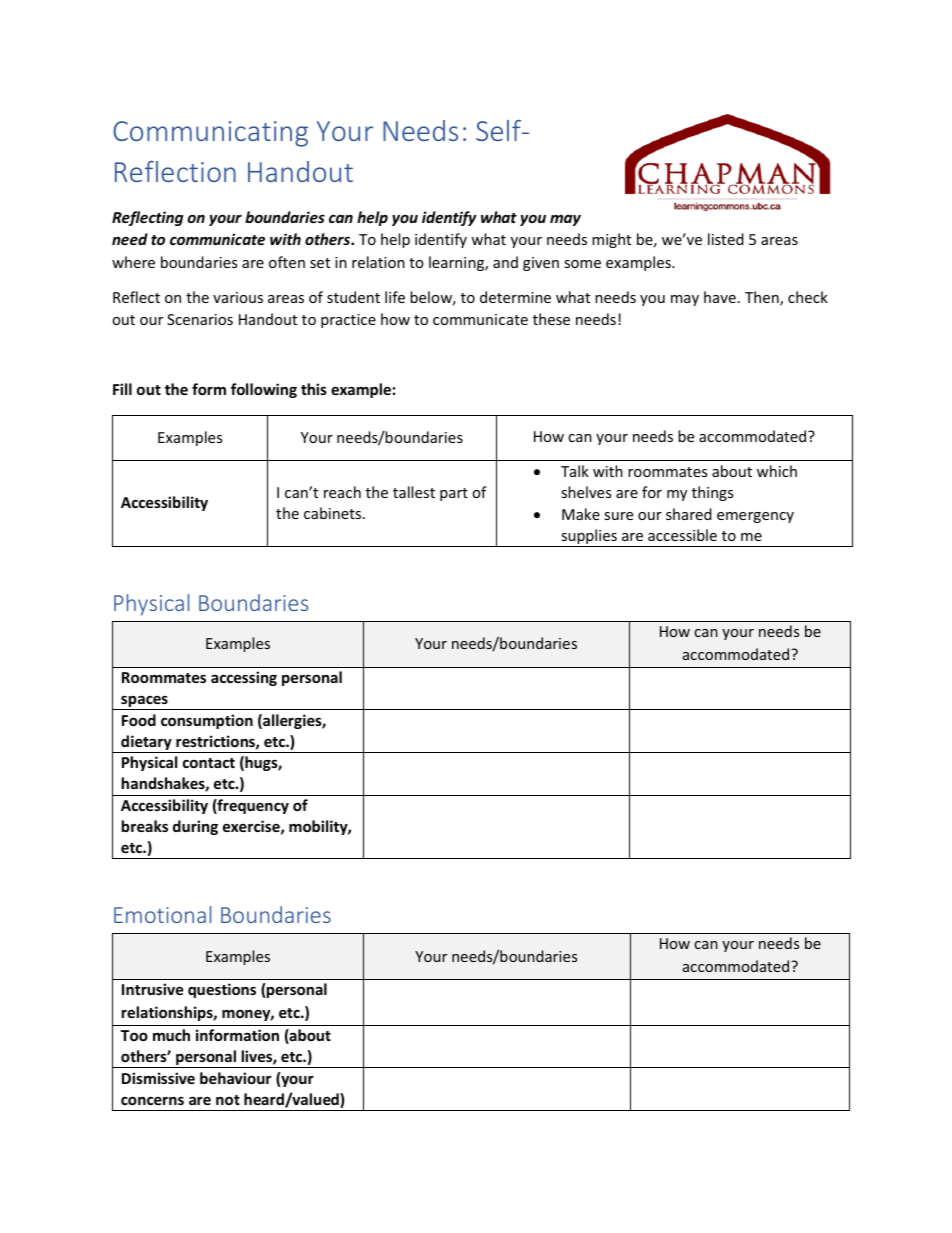 This page has width=952, height=1233. Describe the element at coordinates (682, 535) in the page. I see `accessible` at that location.
